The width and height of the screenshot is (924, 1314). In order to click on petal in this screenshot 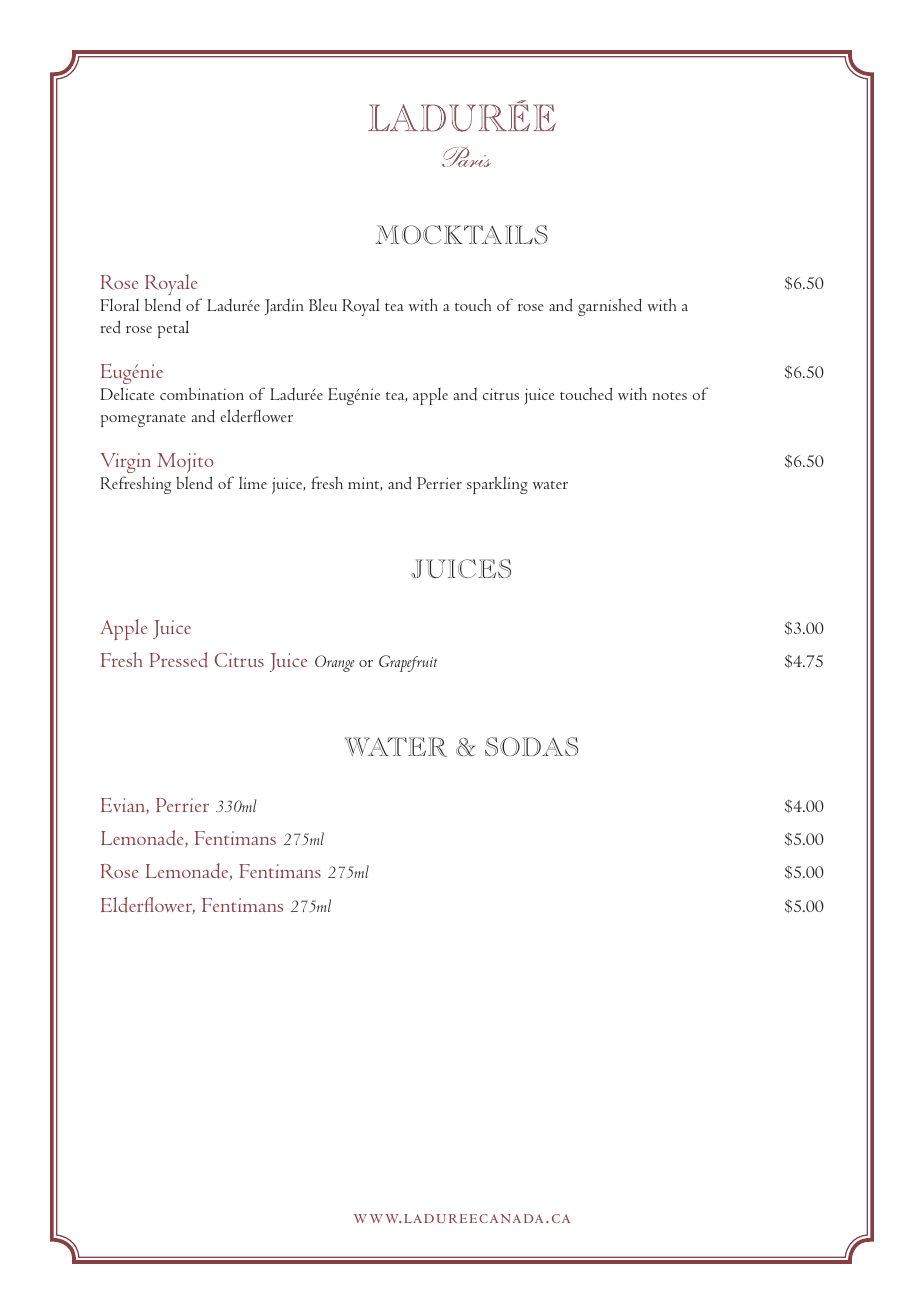, I will do `click(173, 329)`.
